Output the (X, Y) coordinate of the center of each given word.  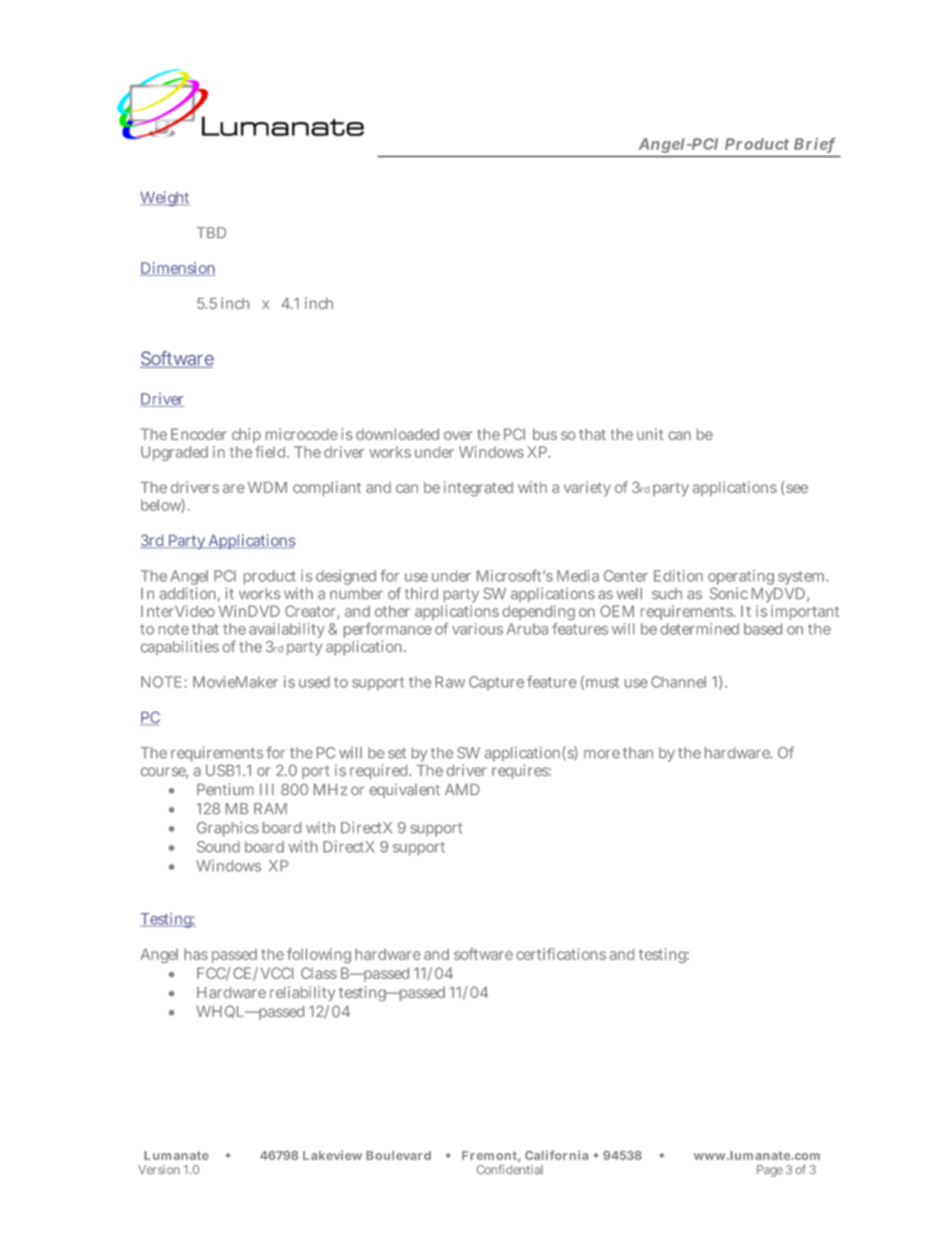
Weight (165, 198)
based (763, 629)
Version (159, 1169)
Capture (496, 683)
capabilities (180, 648)
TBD (211, 232)
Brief (814, 145)
